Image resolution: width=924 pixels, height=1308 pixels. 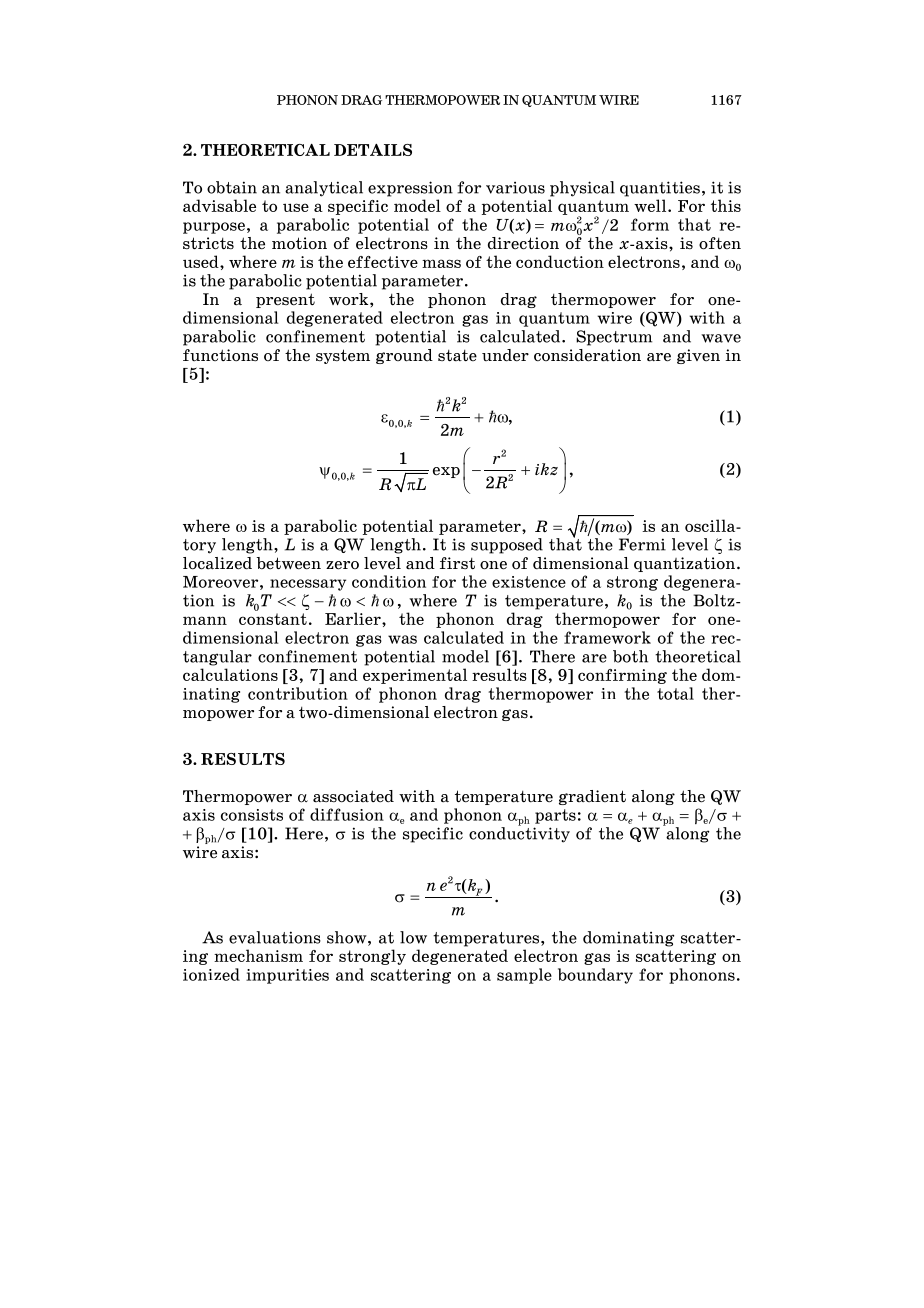 I want to click on given, so click(x=698, y=356).
